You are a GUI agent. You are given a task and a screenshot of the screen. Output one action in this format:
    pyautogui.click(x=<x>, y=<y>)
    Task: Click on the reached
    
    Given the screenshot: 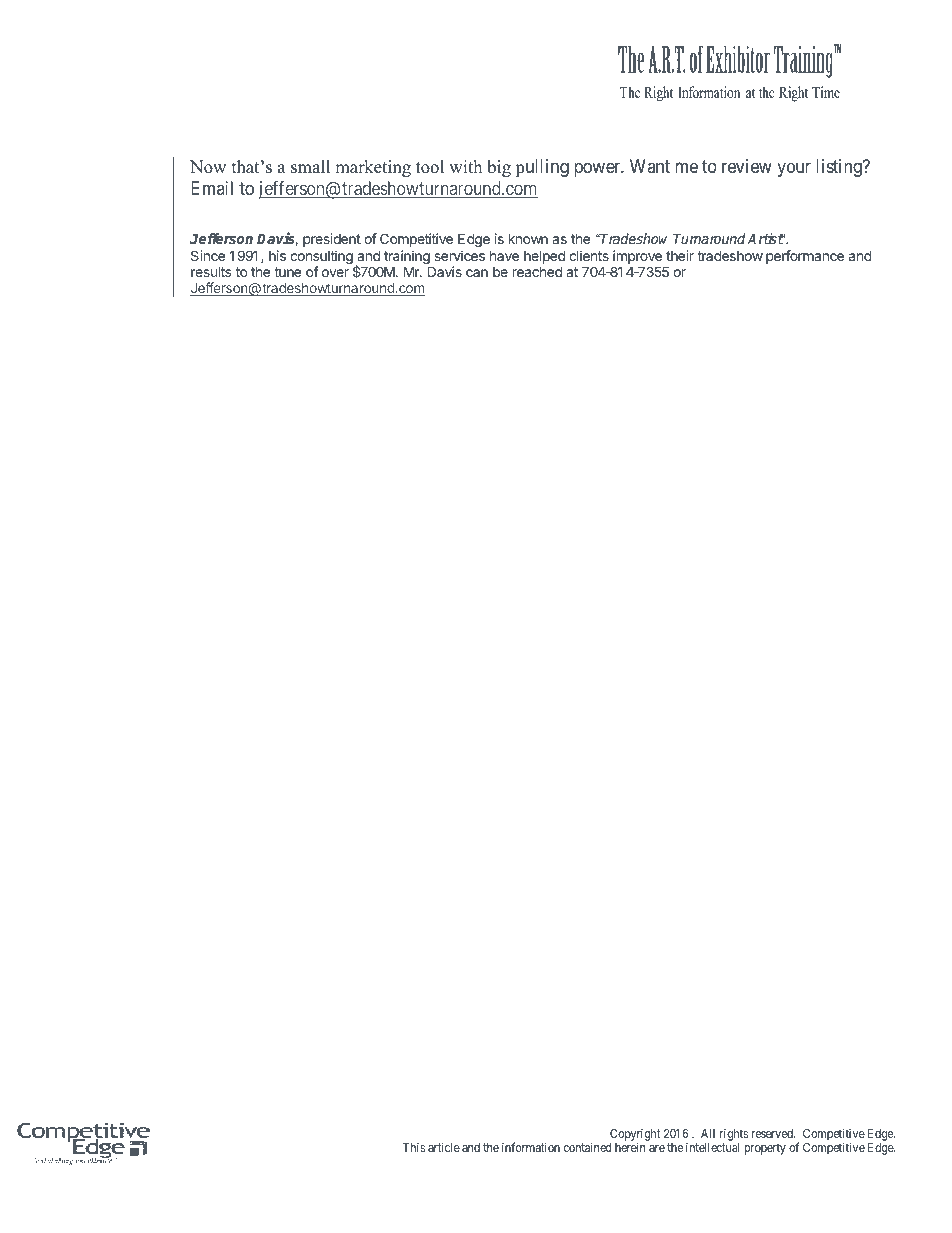 What is the action you would take?
    pyautogui.click(x=537, y=271)
